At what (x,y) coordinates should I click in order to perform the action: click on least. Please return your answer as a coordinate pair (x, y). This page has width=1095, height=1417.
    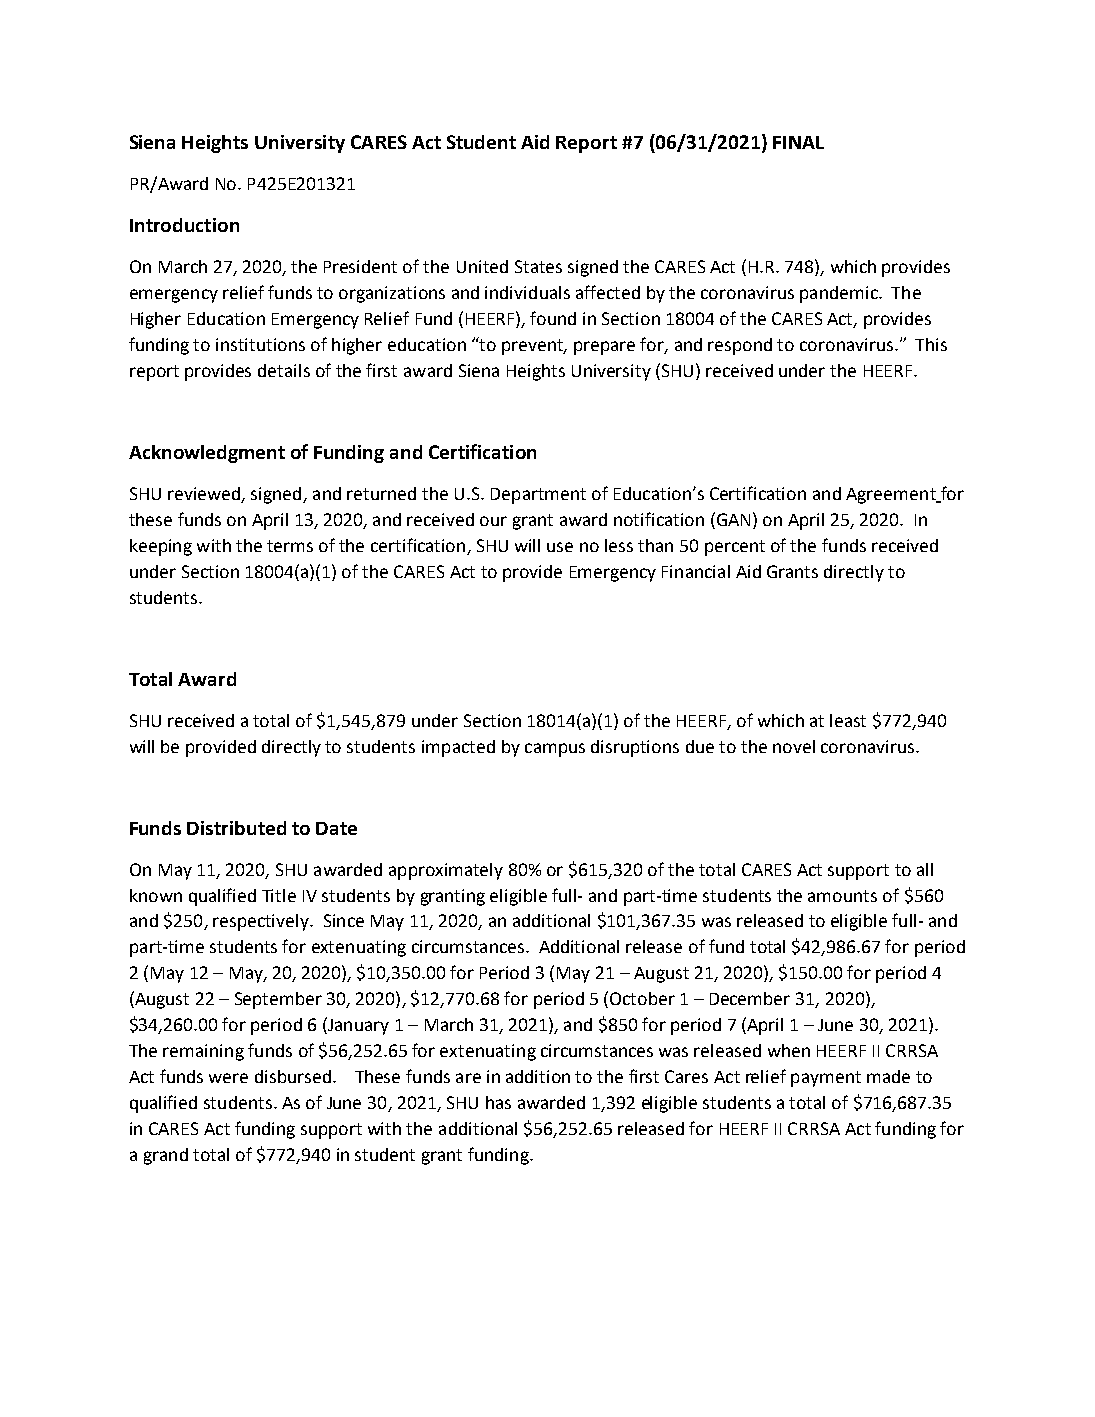
    Looking at the image, I should click on (848, 720).
